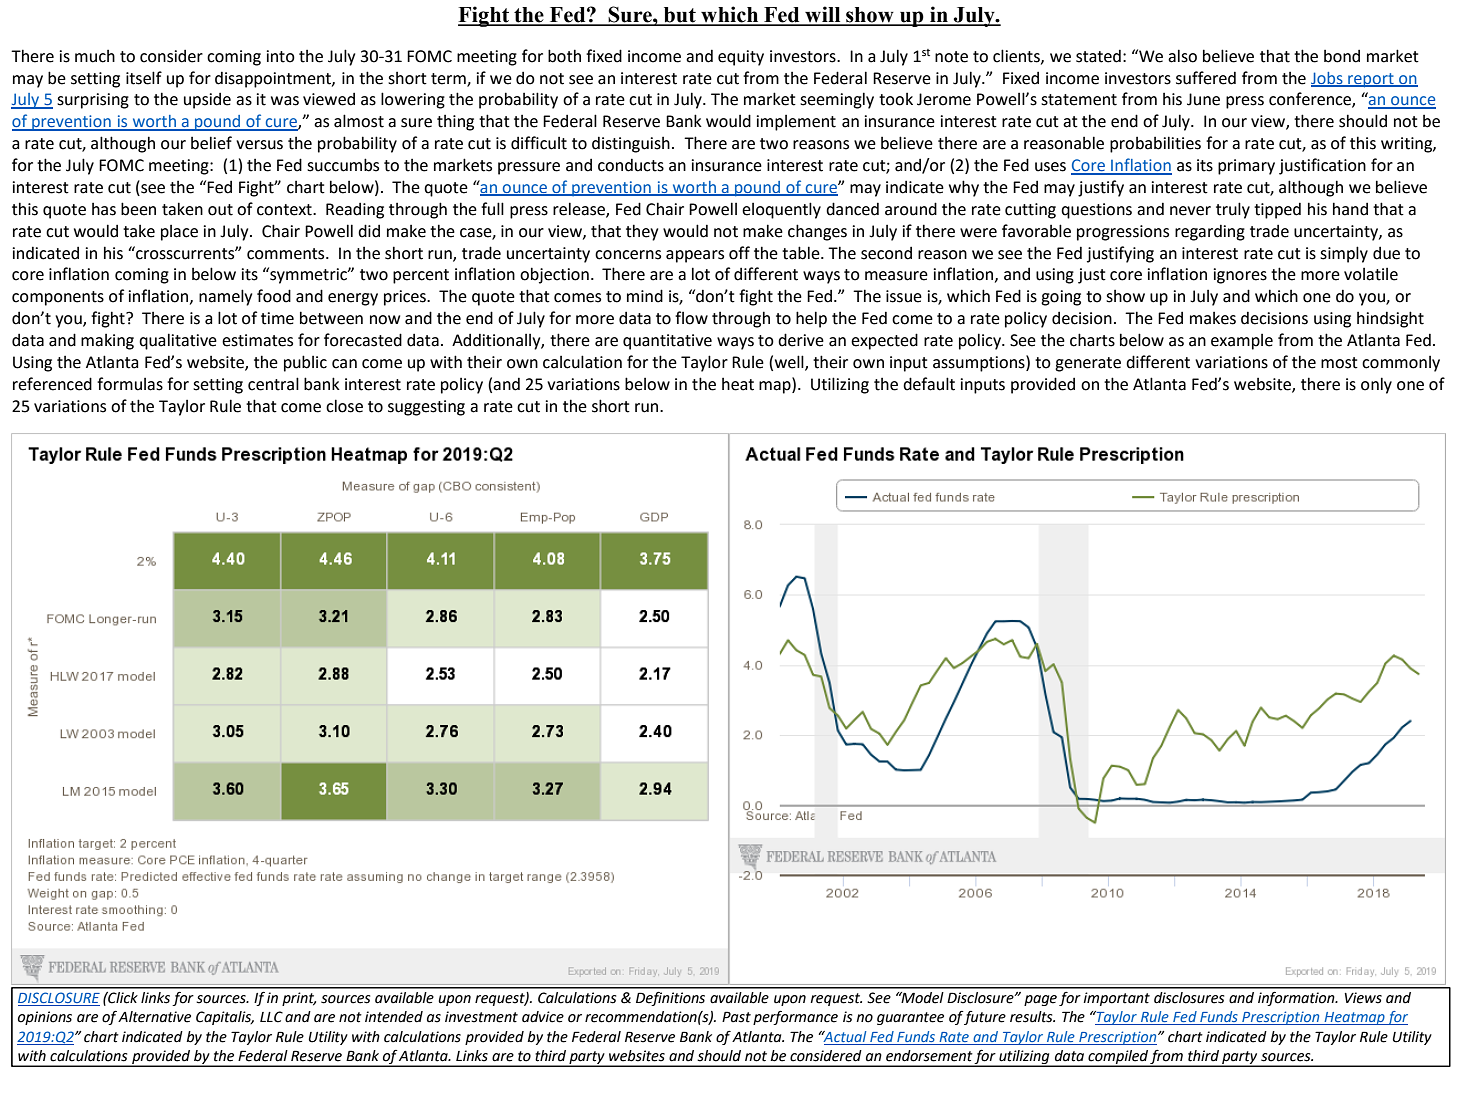 This screenshot has width=1459, height=1094. What do you see at coordinates (1116, 999) in the screenshot?
I see `important` at bounding box center [1116, 999].
